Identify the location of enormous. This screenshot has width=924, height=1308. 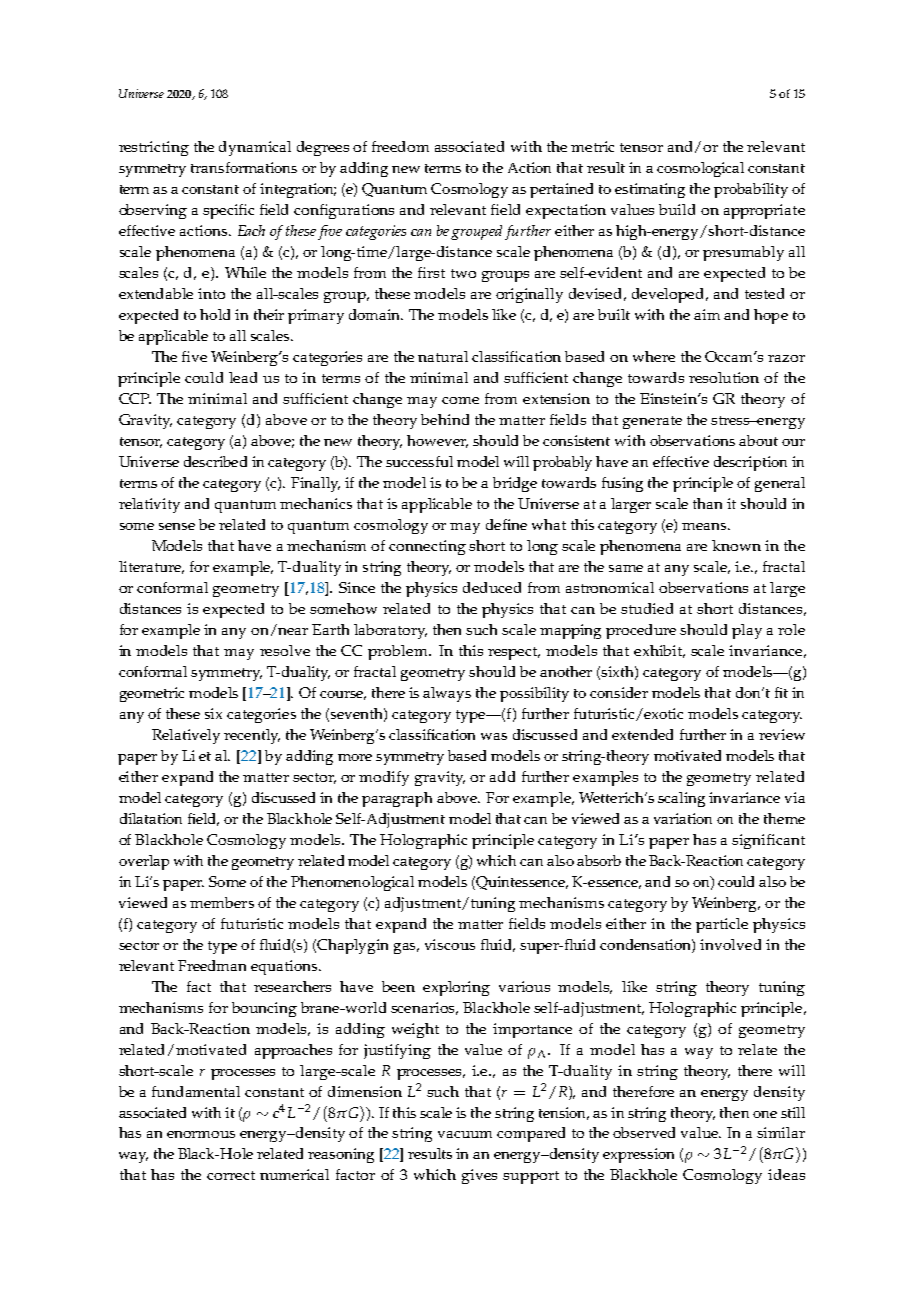
(201, 1134).
